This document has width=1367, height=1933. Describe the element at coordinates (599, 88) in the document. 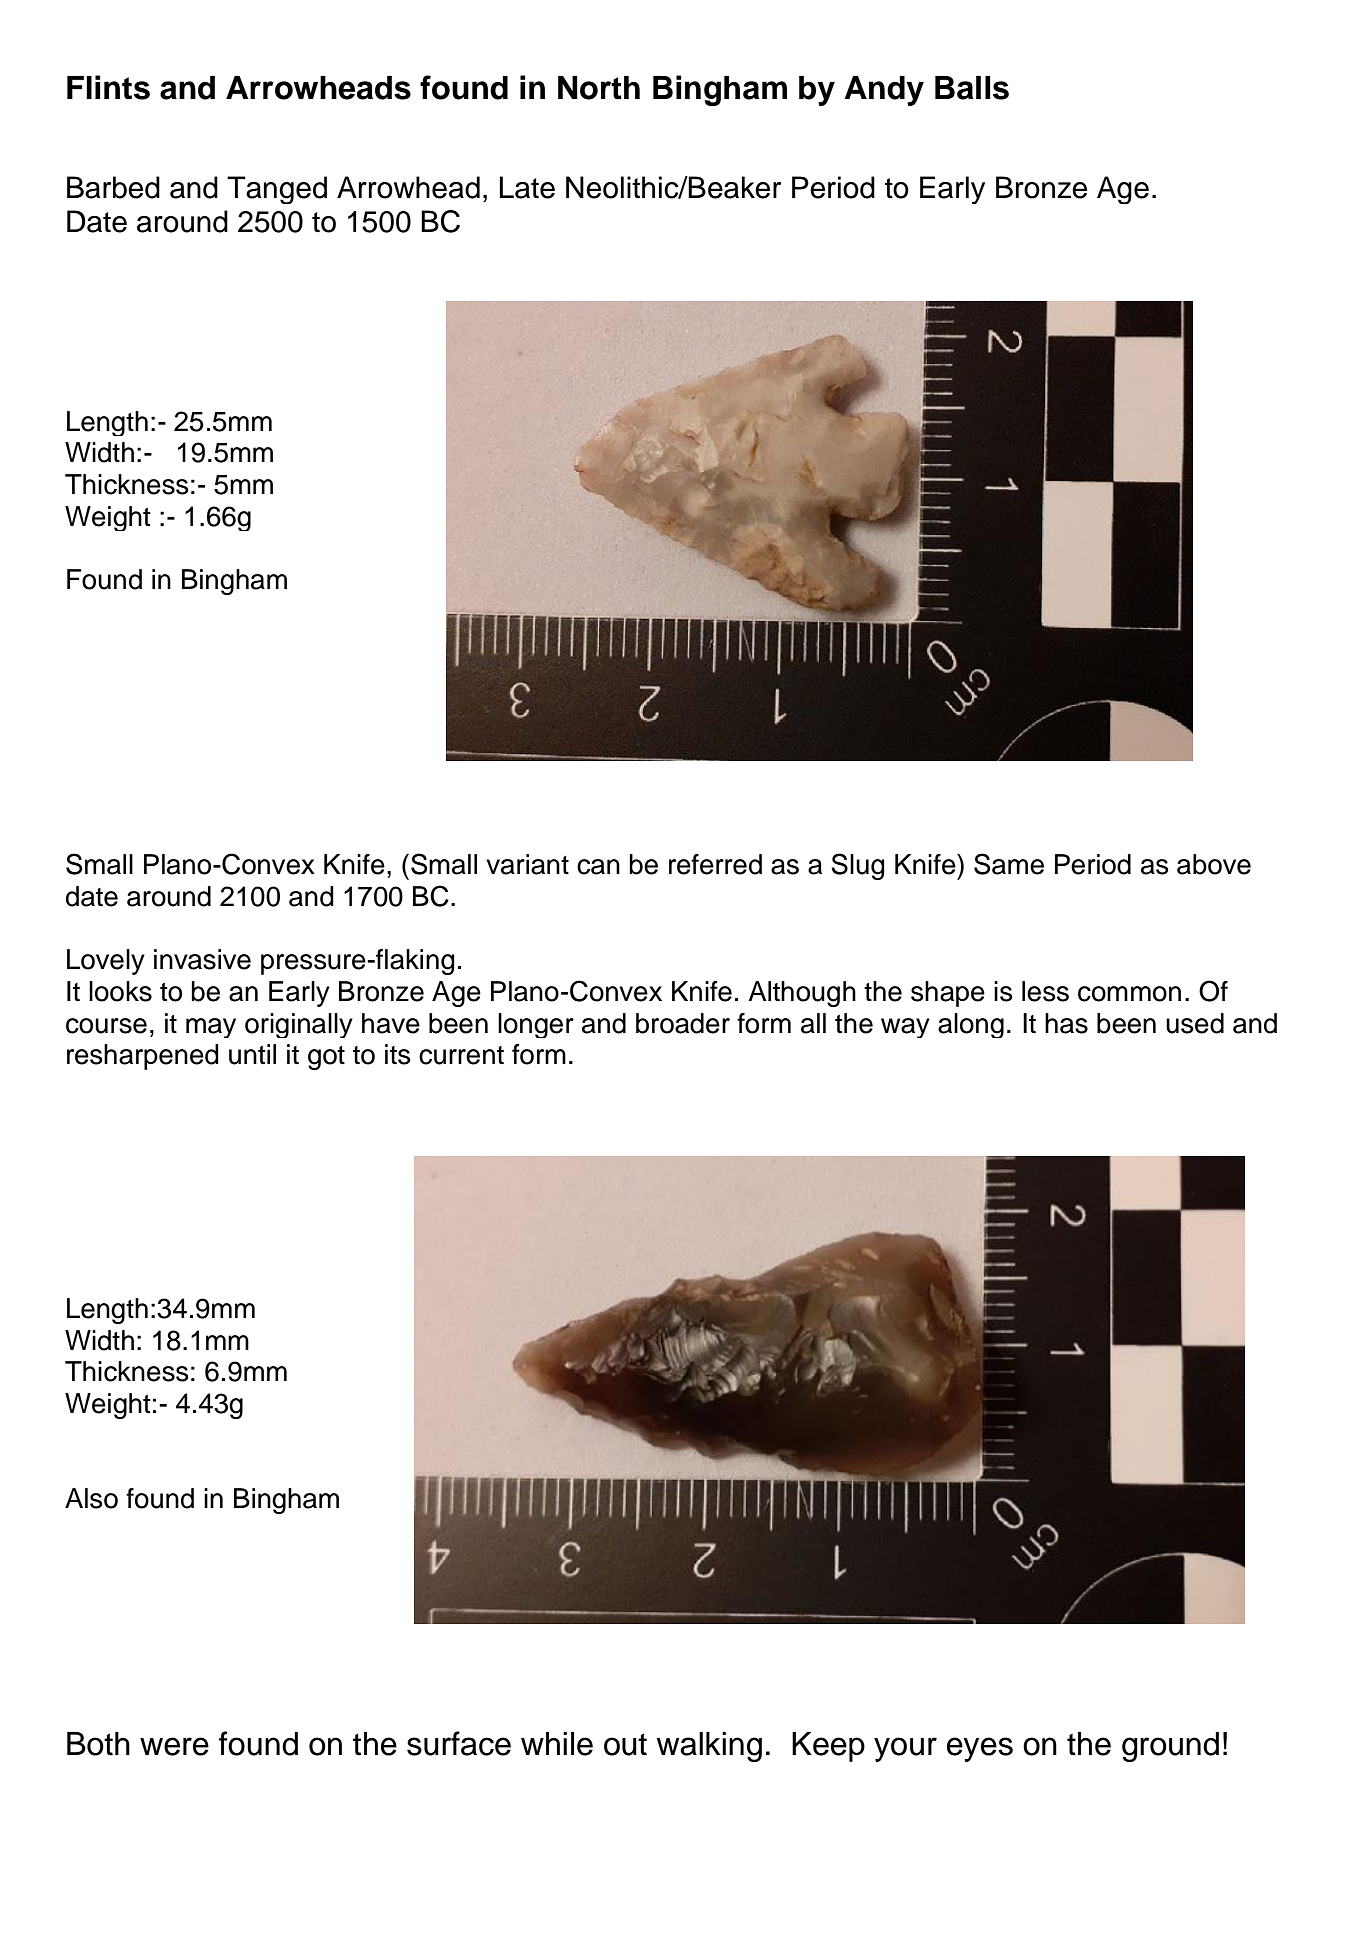

I see `North` at that location.
